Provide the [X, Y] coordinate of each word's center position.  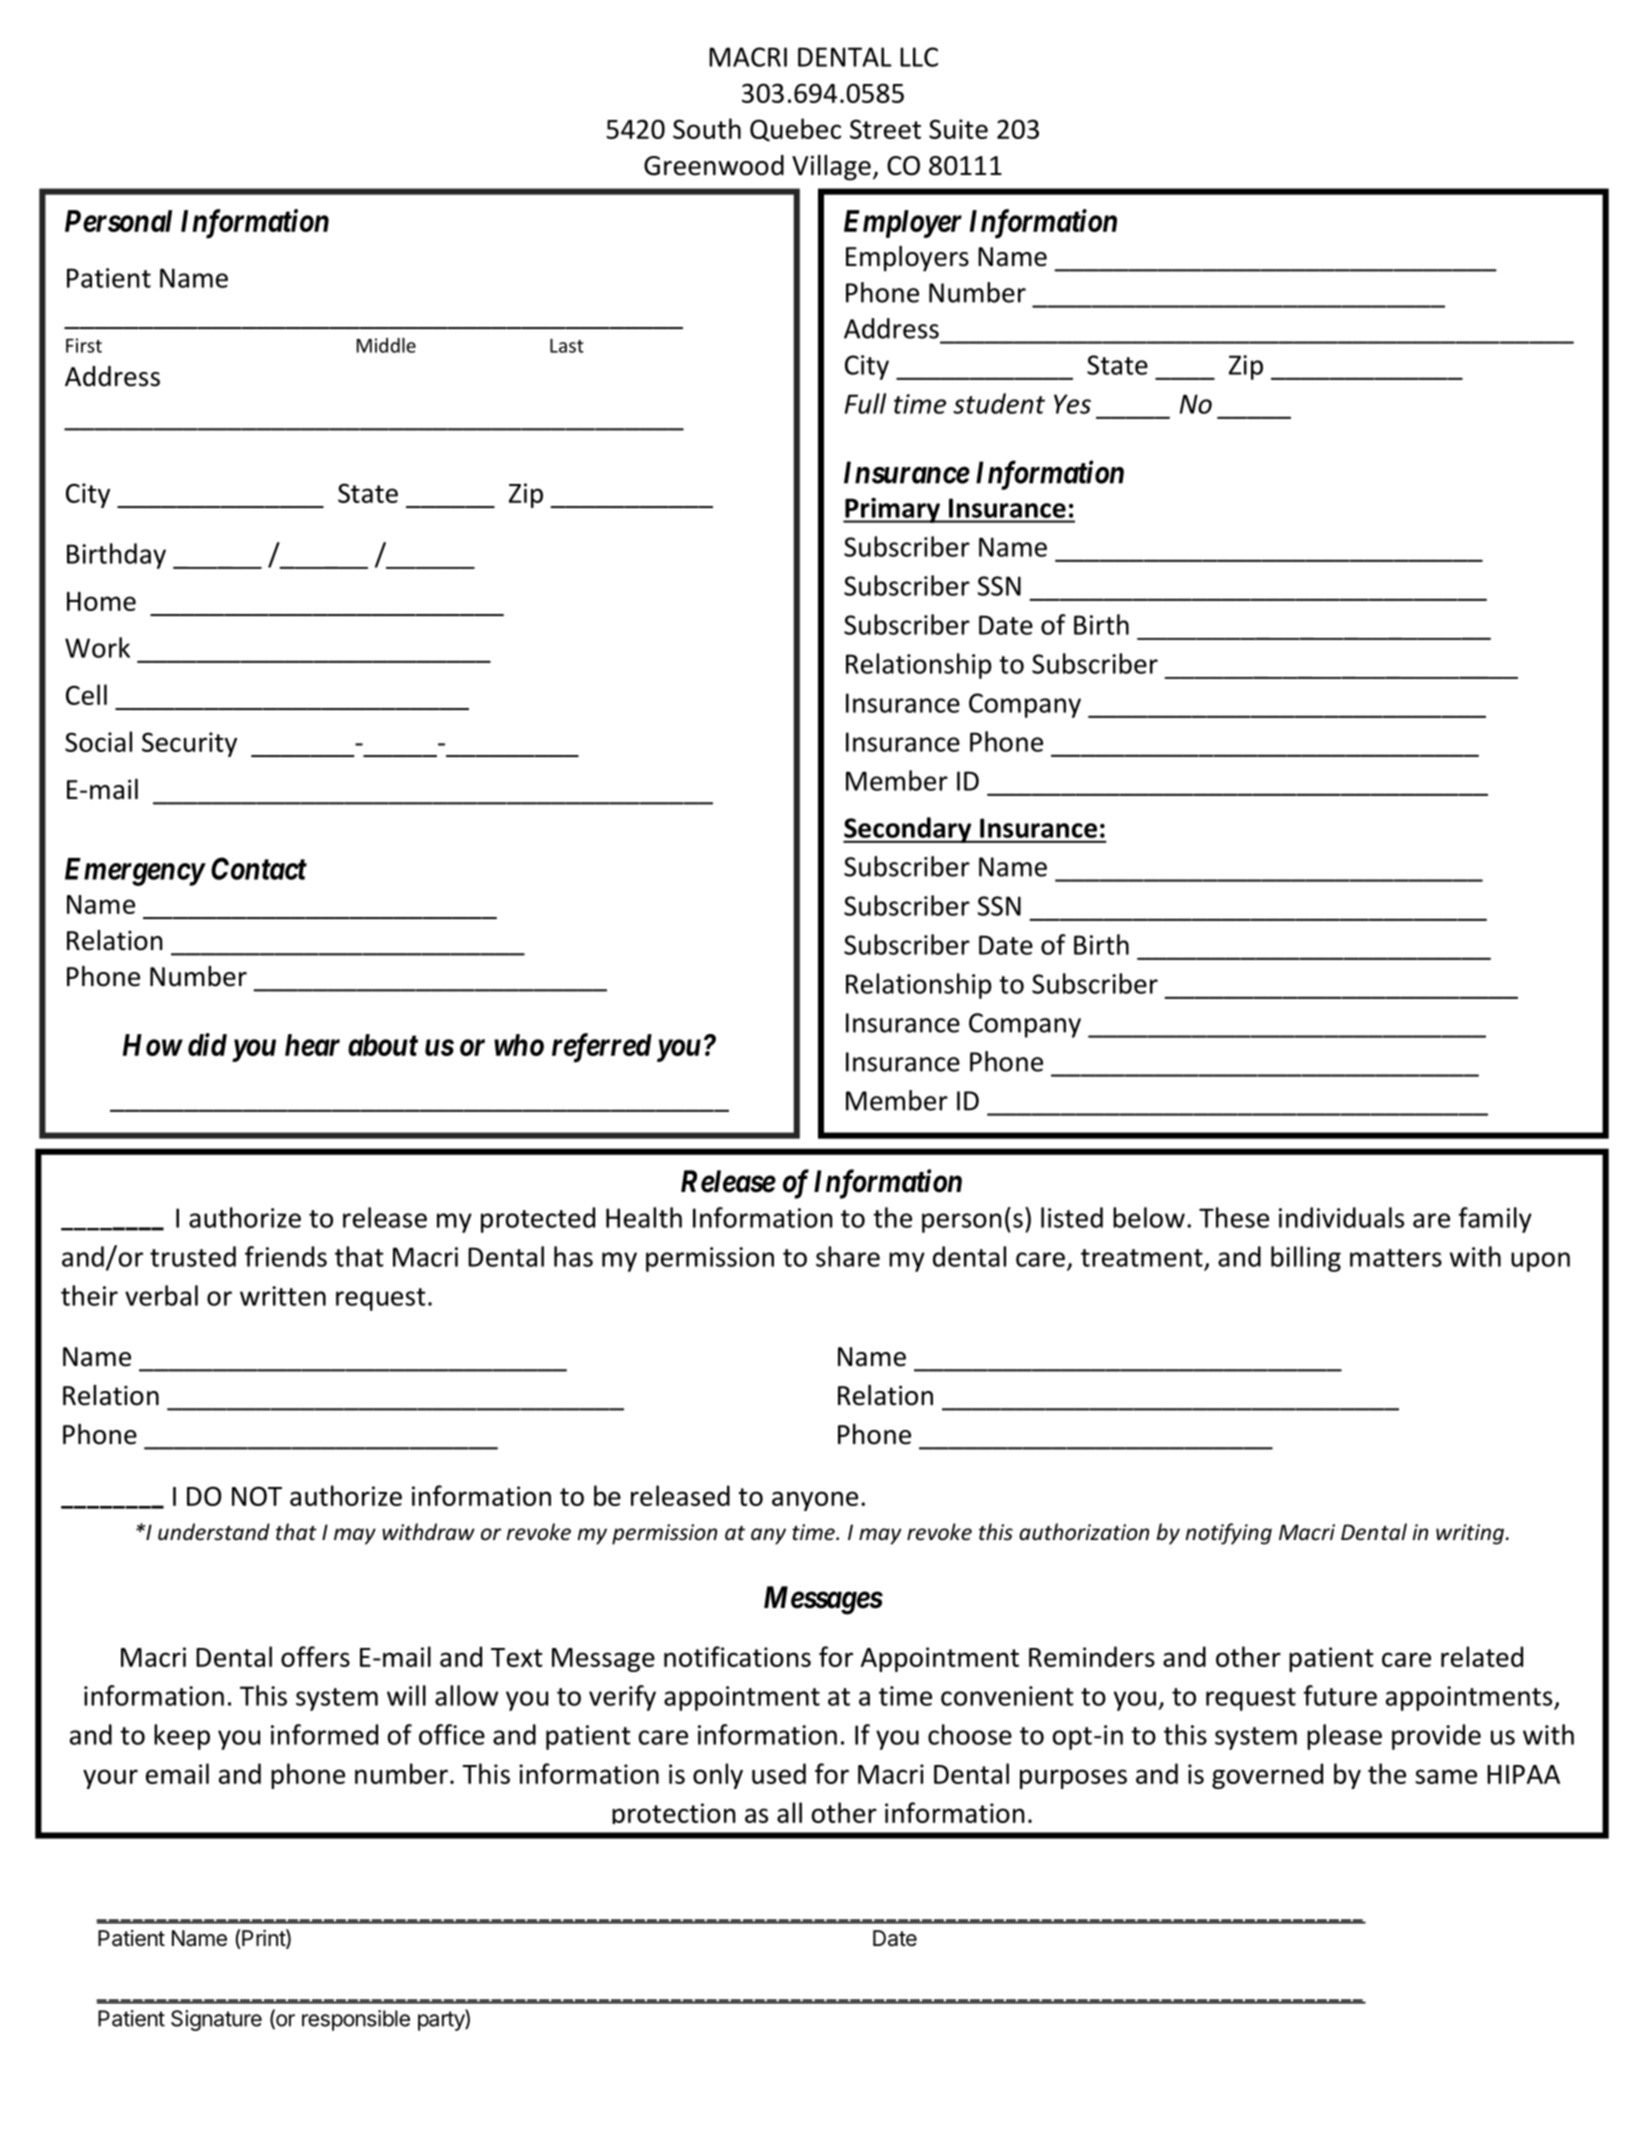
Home [101, 601]
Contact [259, 868]
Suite [958, 129]
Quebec [795, 130]
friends [286, 1256]
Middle [386, 345]
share [848, 1256]
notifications [737, 1656]
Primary [893, 510]
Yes [1072, 404]
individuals [1341, 1217]
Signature [216, 2020]
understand [214, 1532]
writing [1470, 1534]
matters [1396, 1258]
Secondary [908, 830]
